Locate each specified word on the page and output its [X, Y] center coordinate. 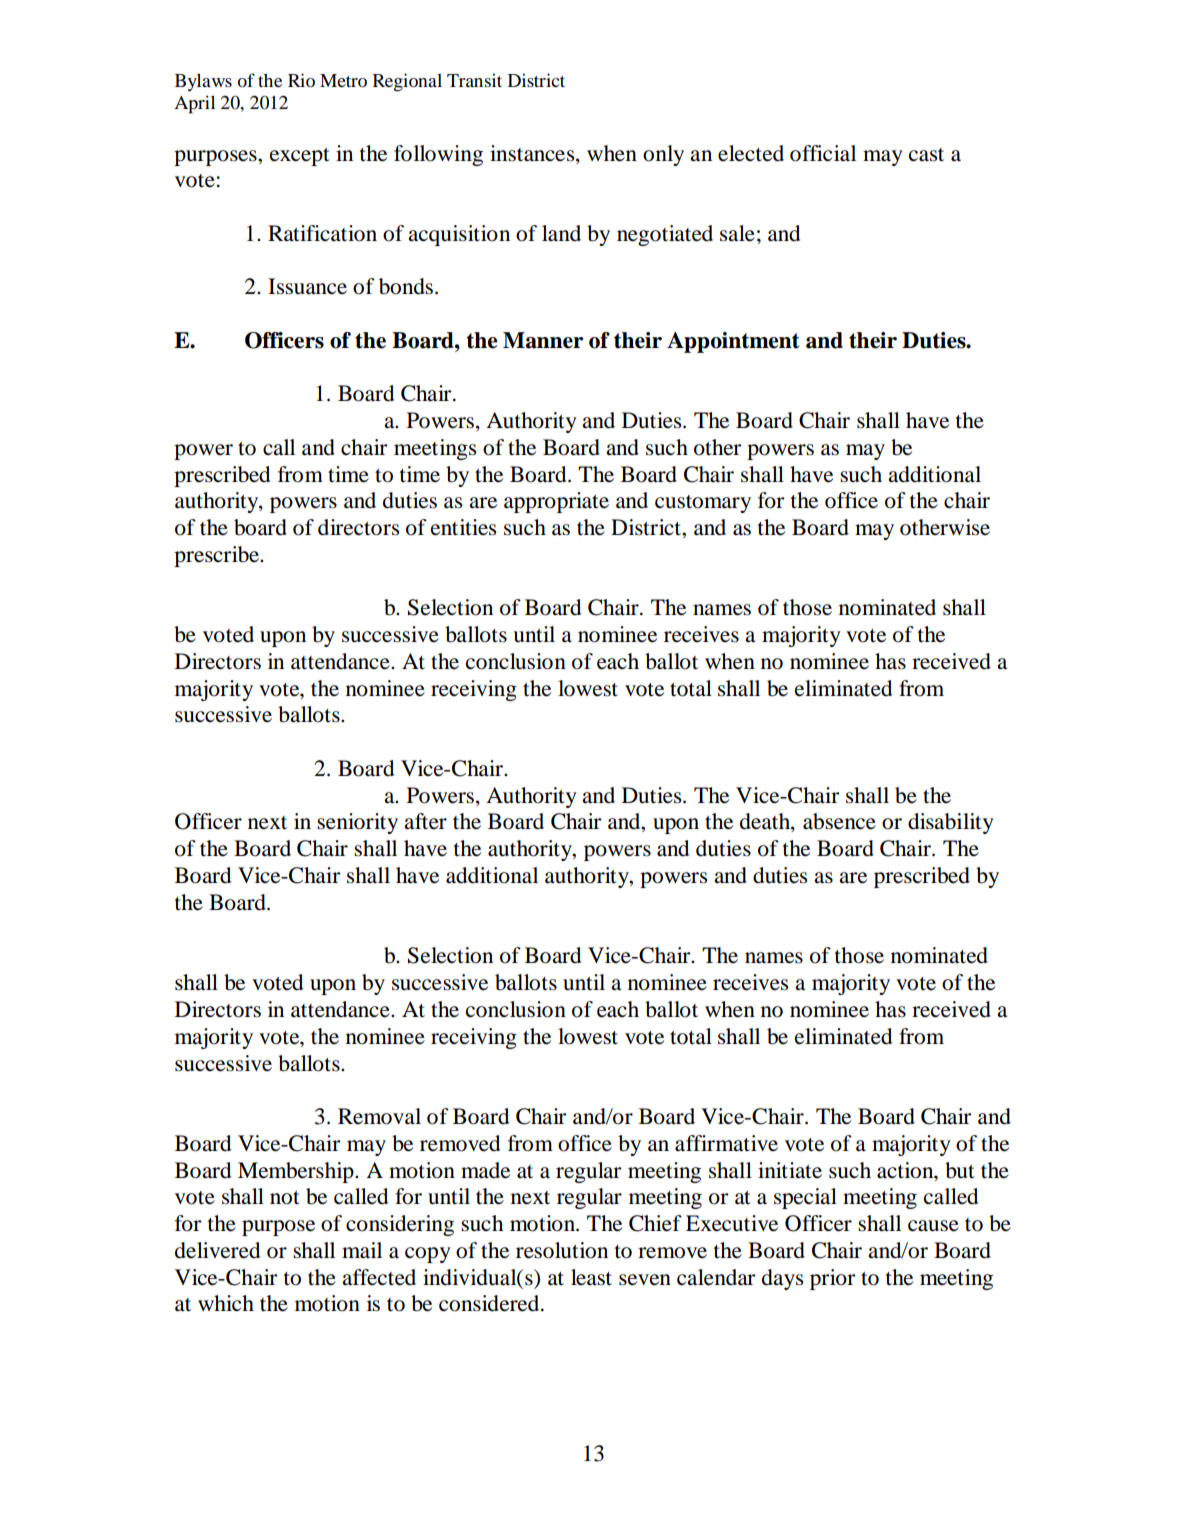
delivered [217, 1250]
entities [463, 527]
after [425, 821]
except [300, 157]
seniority [357, 823]
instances [533, 153]
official [823, 153]
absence [839, 821]
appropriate [556, 502]
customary [703, 504]
